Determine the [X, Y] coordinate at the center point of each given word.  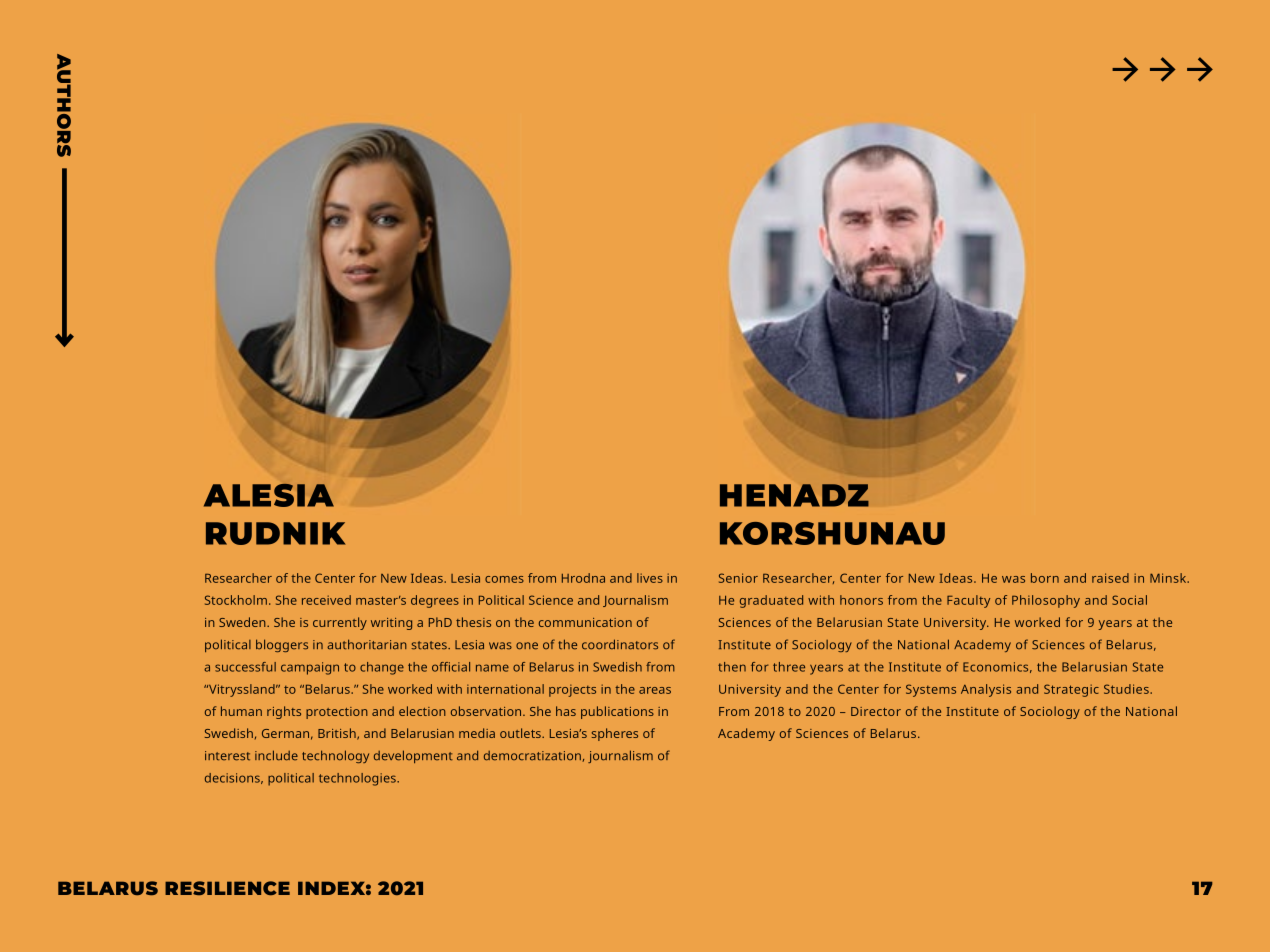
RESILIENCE [227, 888]
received [326, 600]
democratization [533, 756]
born [1045, 578]
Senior [738, 578]
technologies [358, 779]
